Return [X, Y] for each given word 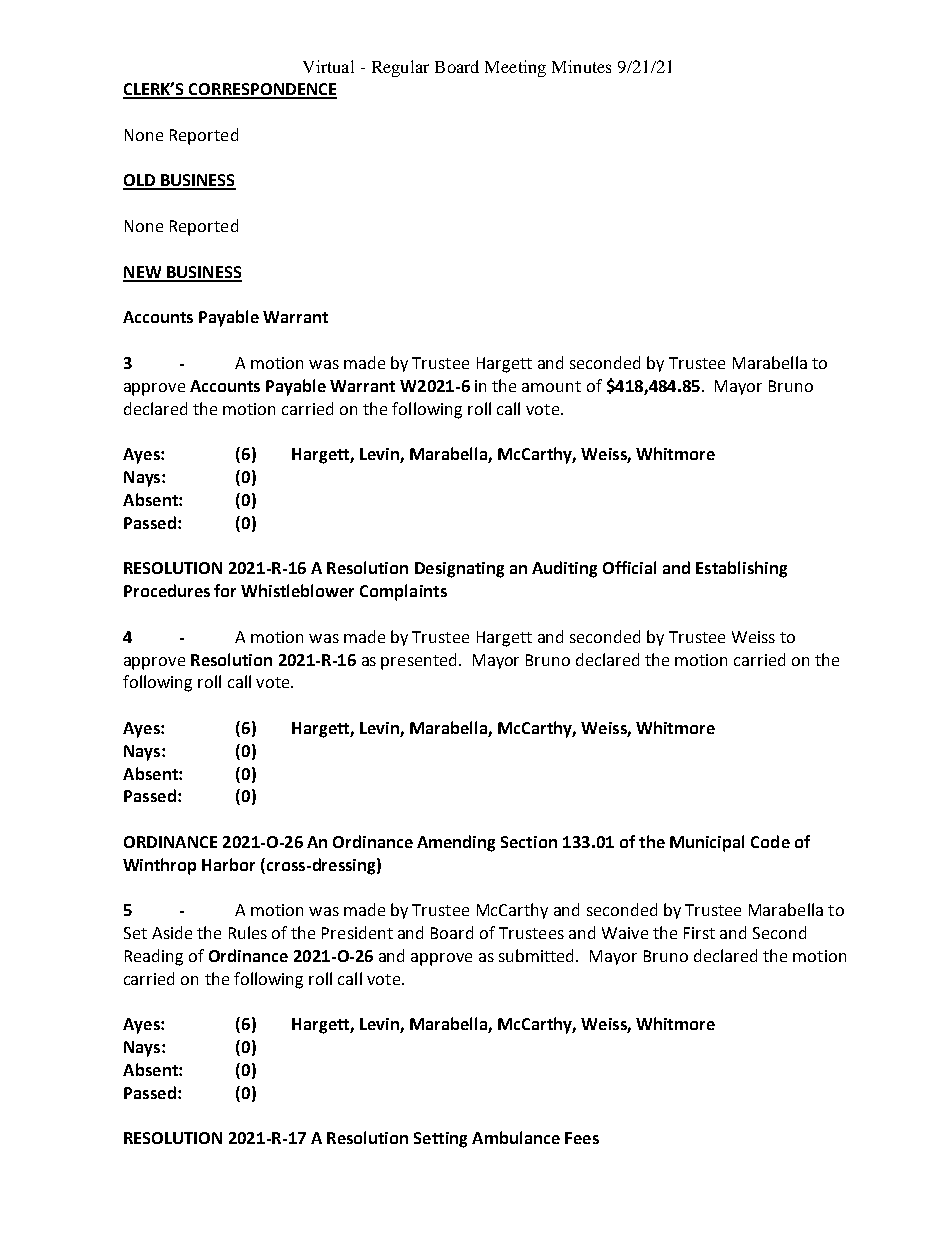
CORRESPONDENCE [262, 90]
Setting [440, 1140]
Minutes [581, 66]
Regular [400, 68]
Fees [582, 1138]
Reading [154, 957]
